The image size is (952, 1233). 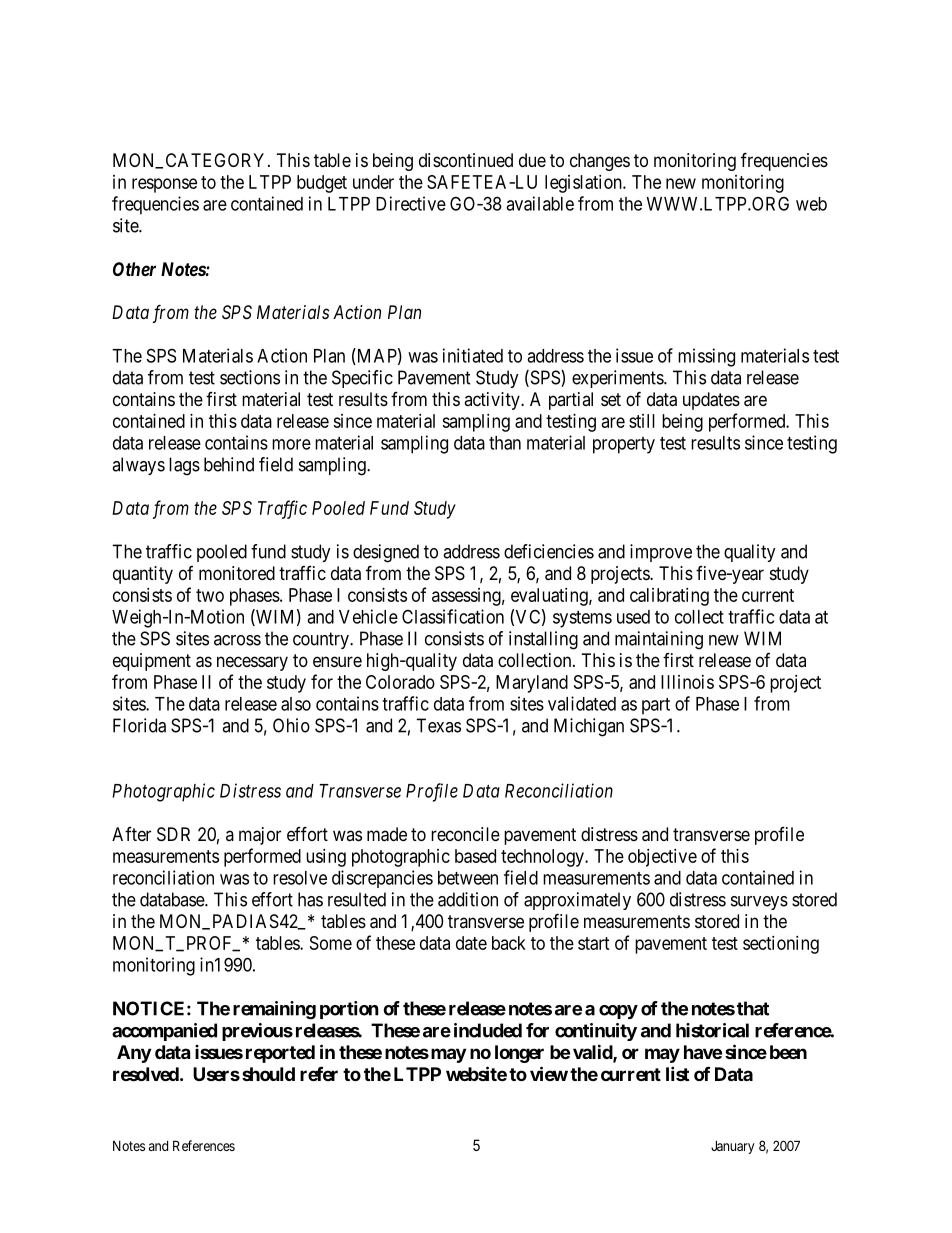 What do you see at coordinates (466, 160) in the screenshot?
I see `discontinued` at bounding box center [466, 160].
